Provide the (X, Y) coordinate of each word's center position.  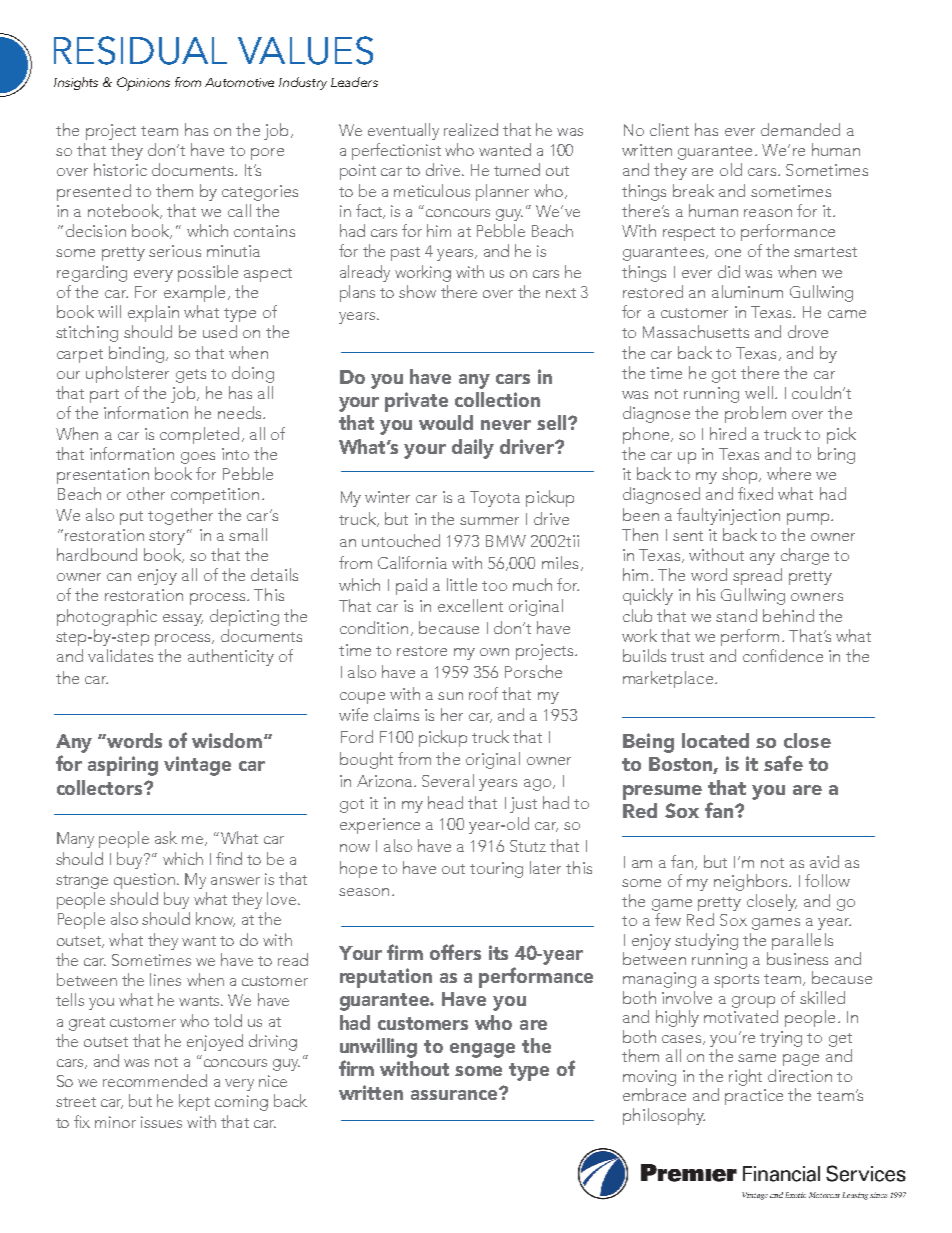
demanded (800, 129)
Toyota (495, 499)
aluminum (747, 291)
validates (120, 655)
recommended (155, 1080)
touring (496, 870)
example (194, 293)
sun (450, 696)
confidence (783, 655)
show (417, 291)
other (146, 493)
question (144, 881)
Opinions (143, 84)
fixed (755, 493)
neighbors (752, 882)
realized (471, 129)
